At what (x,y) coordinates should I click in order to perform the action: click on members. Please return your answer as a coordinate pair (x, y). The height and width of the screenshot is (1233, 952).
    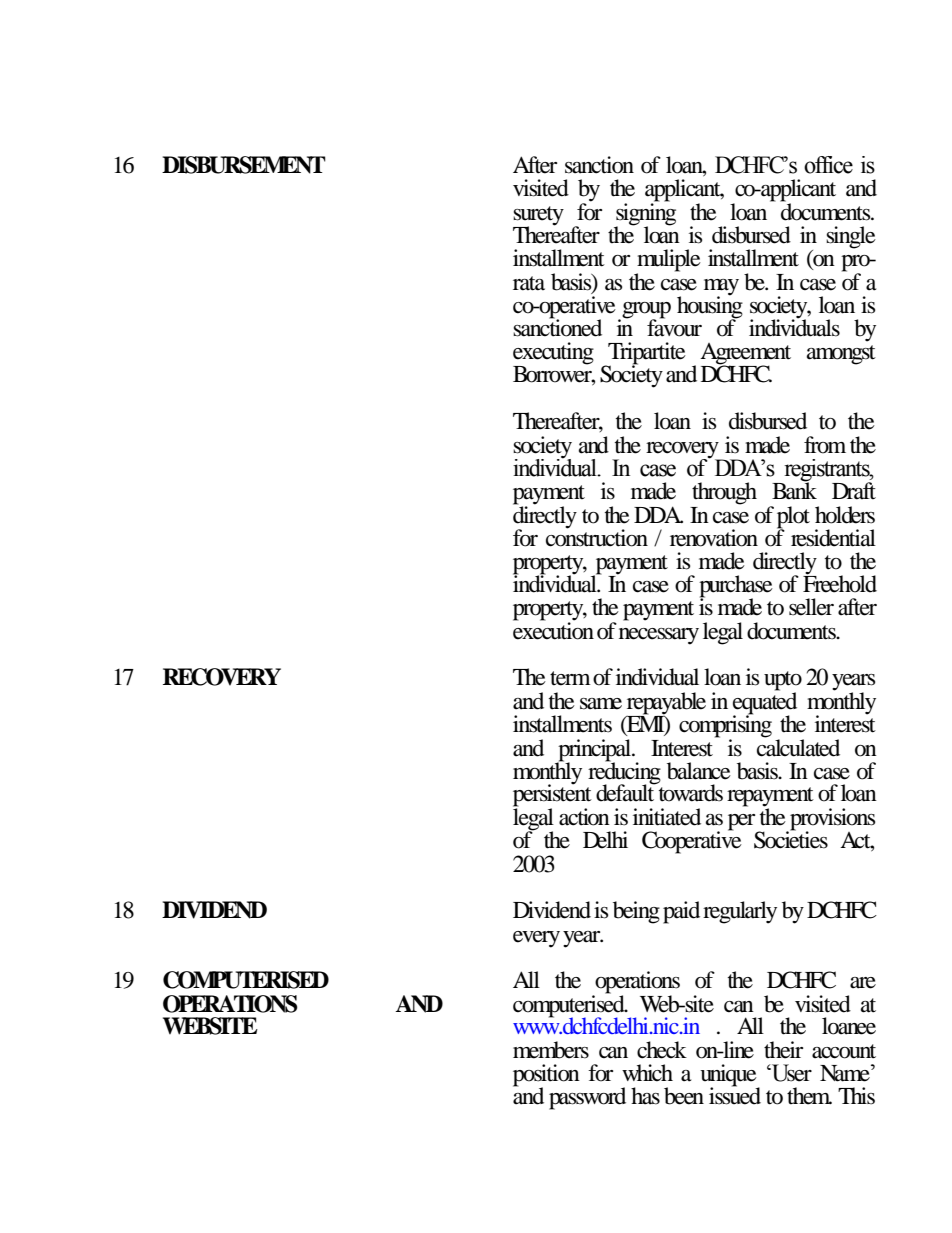
    Looking at the image, I should click on (551, 1050).
